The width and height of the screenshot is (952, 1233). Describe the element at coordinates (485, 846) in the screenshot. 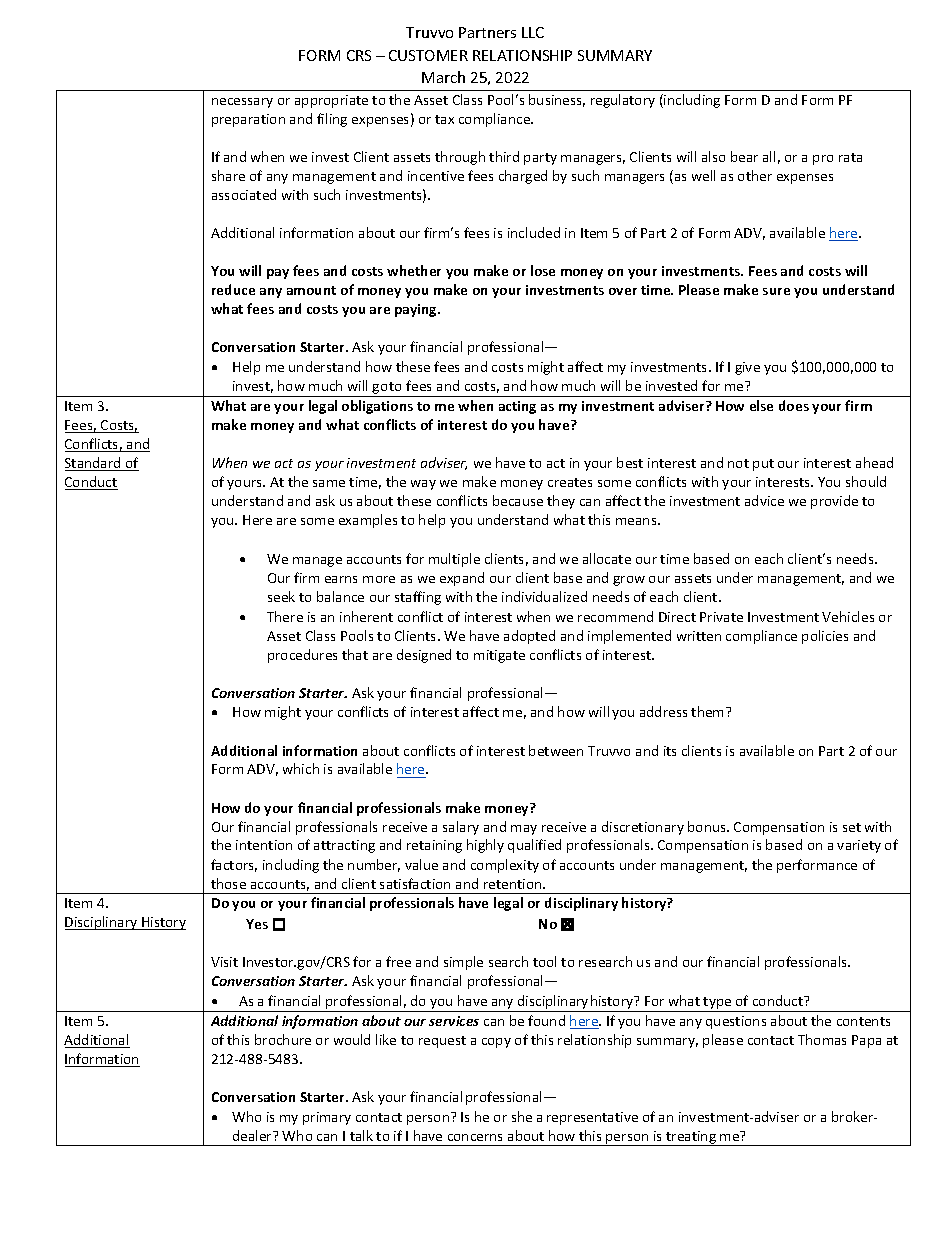

I see `highly` at that location.
